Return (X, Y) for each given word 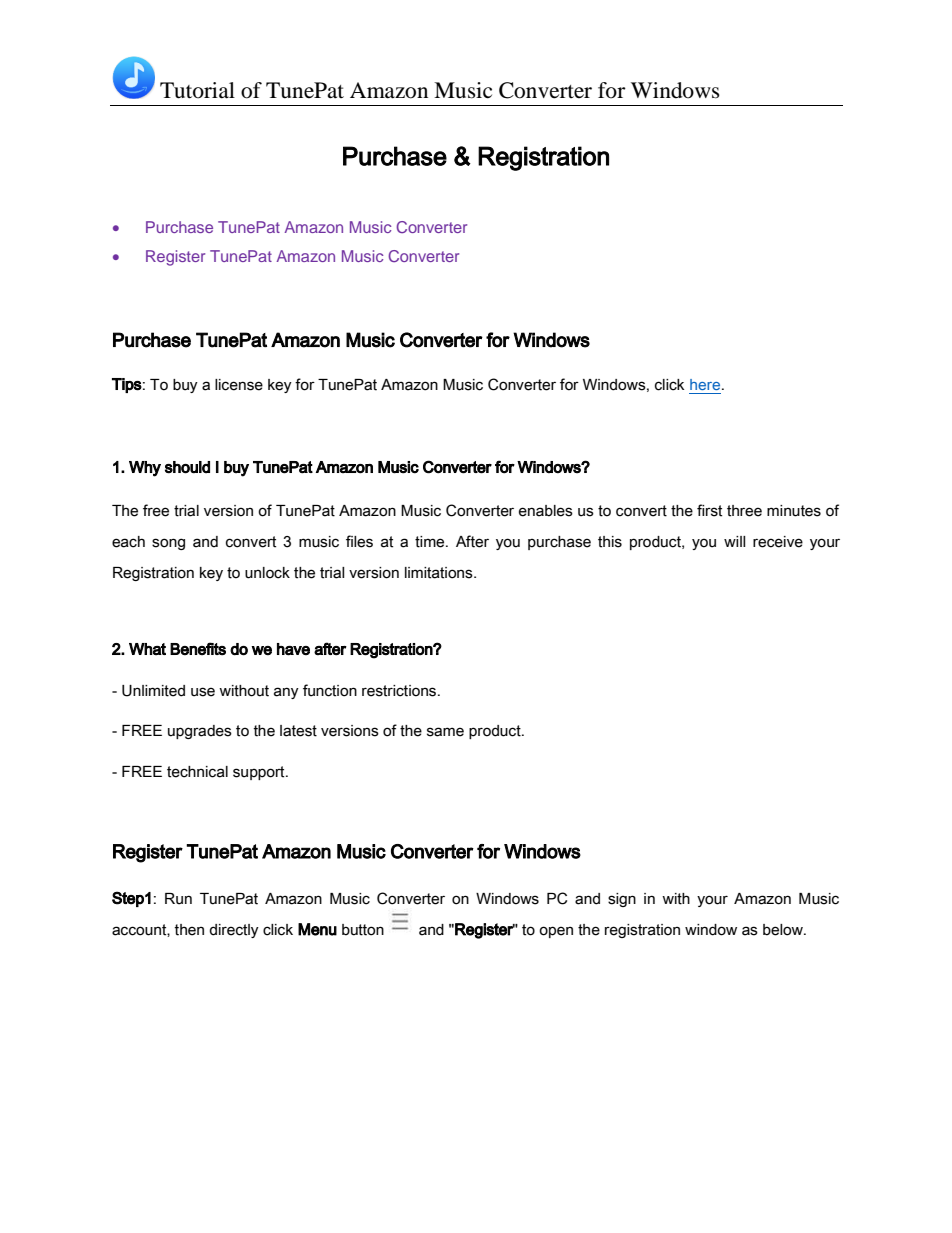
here (706, 384)
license (239, 385)
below (784, 930)
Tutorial (197, 90)
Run (178, 899)
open (556, 932)
